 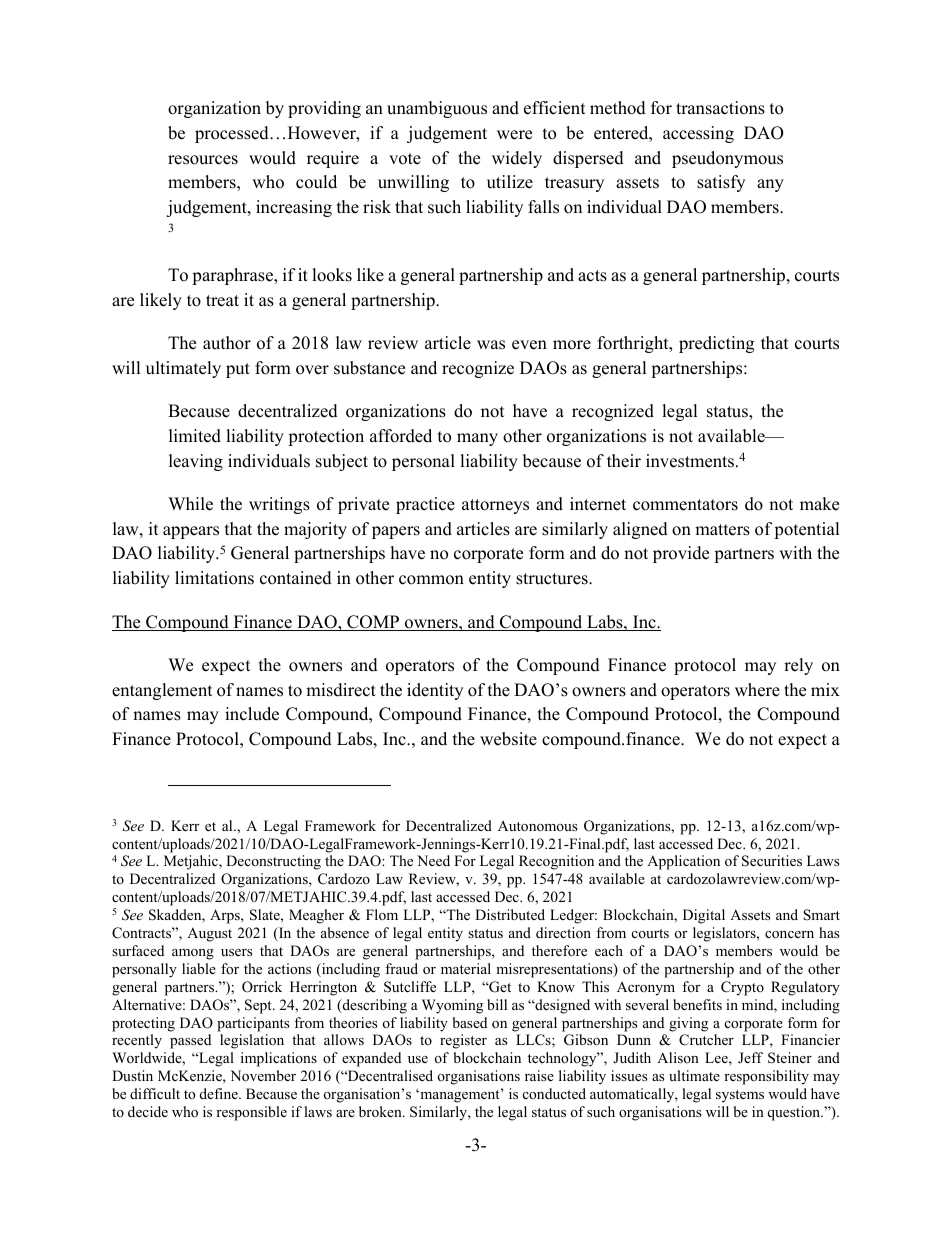 What do you see at coordinates (209, 934) in the screenshot?
I see `August` at bounding box center [209, 934].
